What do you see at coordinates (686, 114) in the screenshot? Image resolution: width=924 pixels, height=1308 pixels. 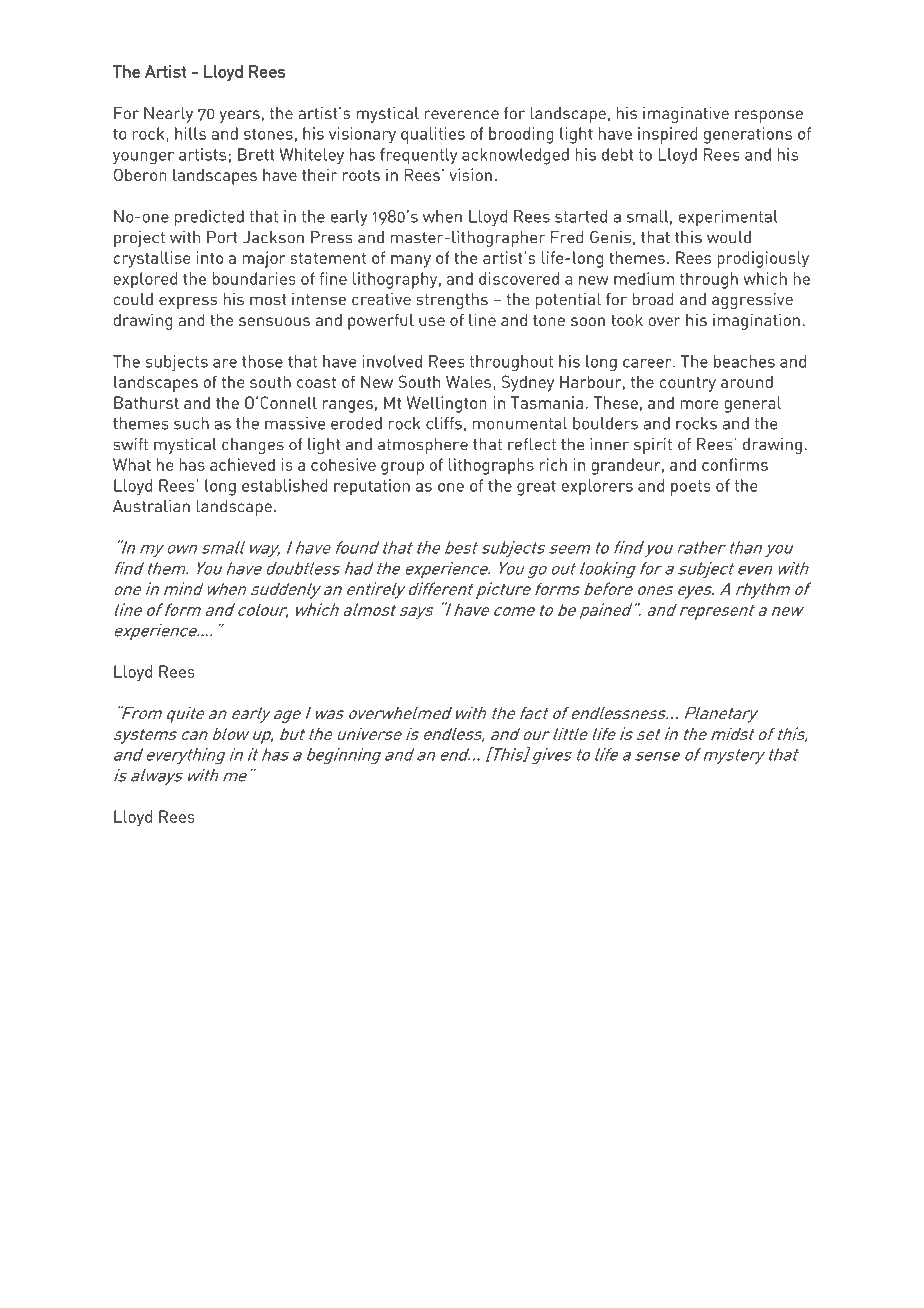 I see `imaginative` at bounding box center [686, 114].
